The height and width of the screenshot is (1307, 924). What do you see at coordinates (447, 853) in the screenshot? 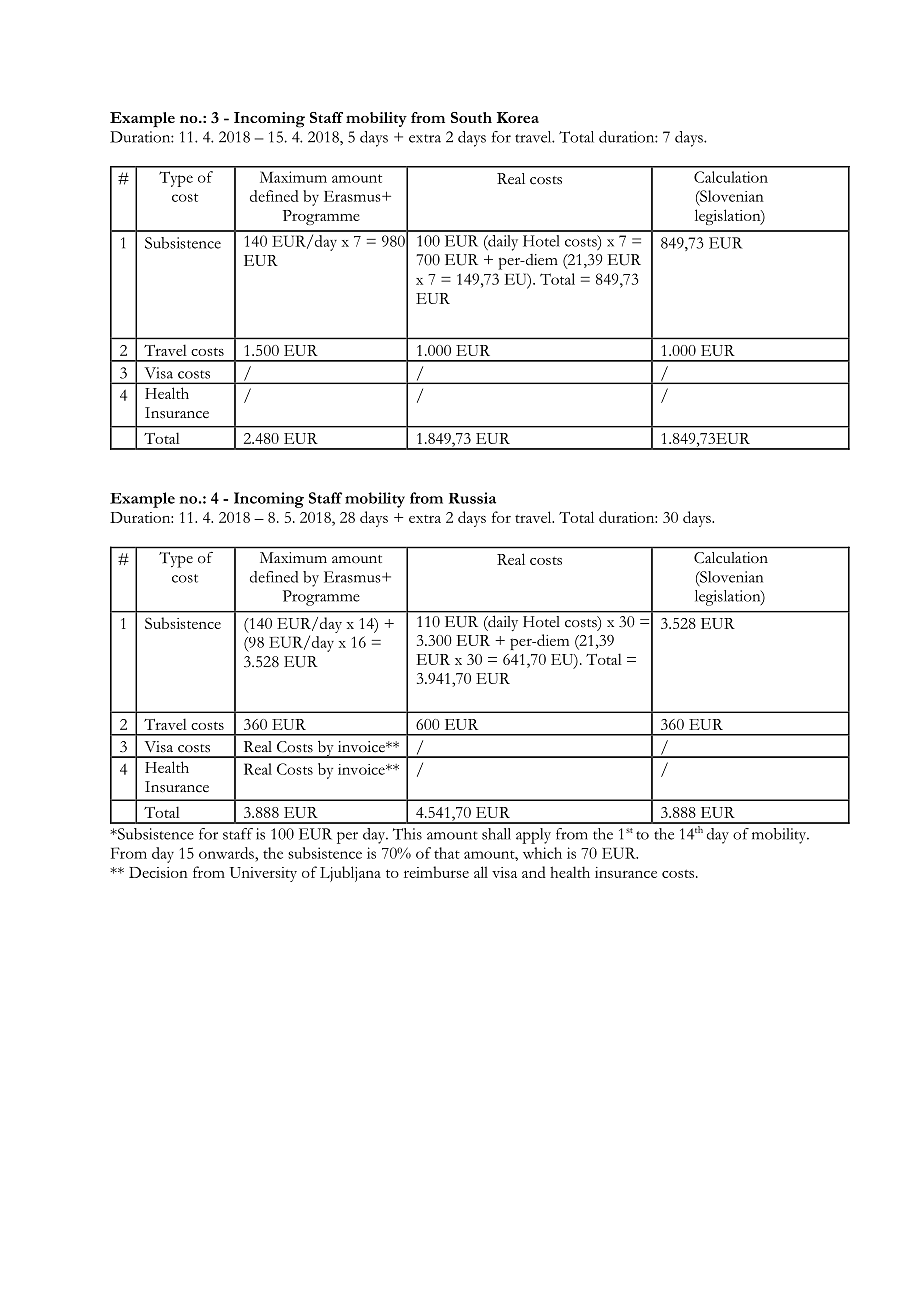
I see `that` at bounding box center [447, 853].
